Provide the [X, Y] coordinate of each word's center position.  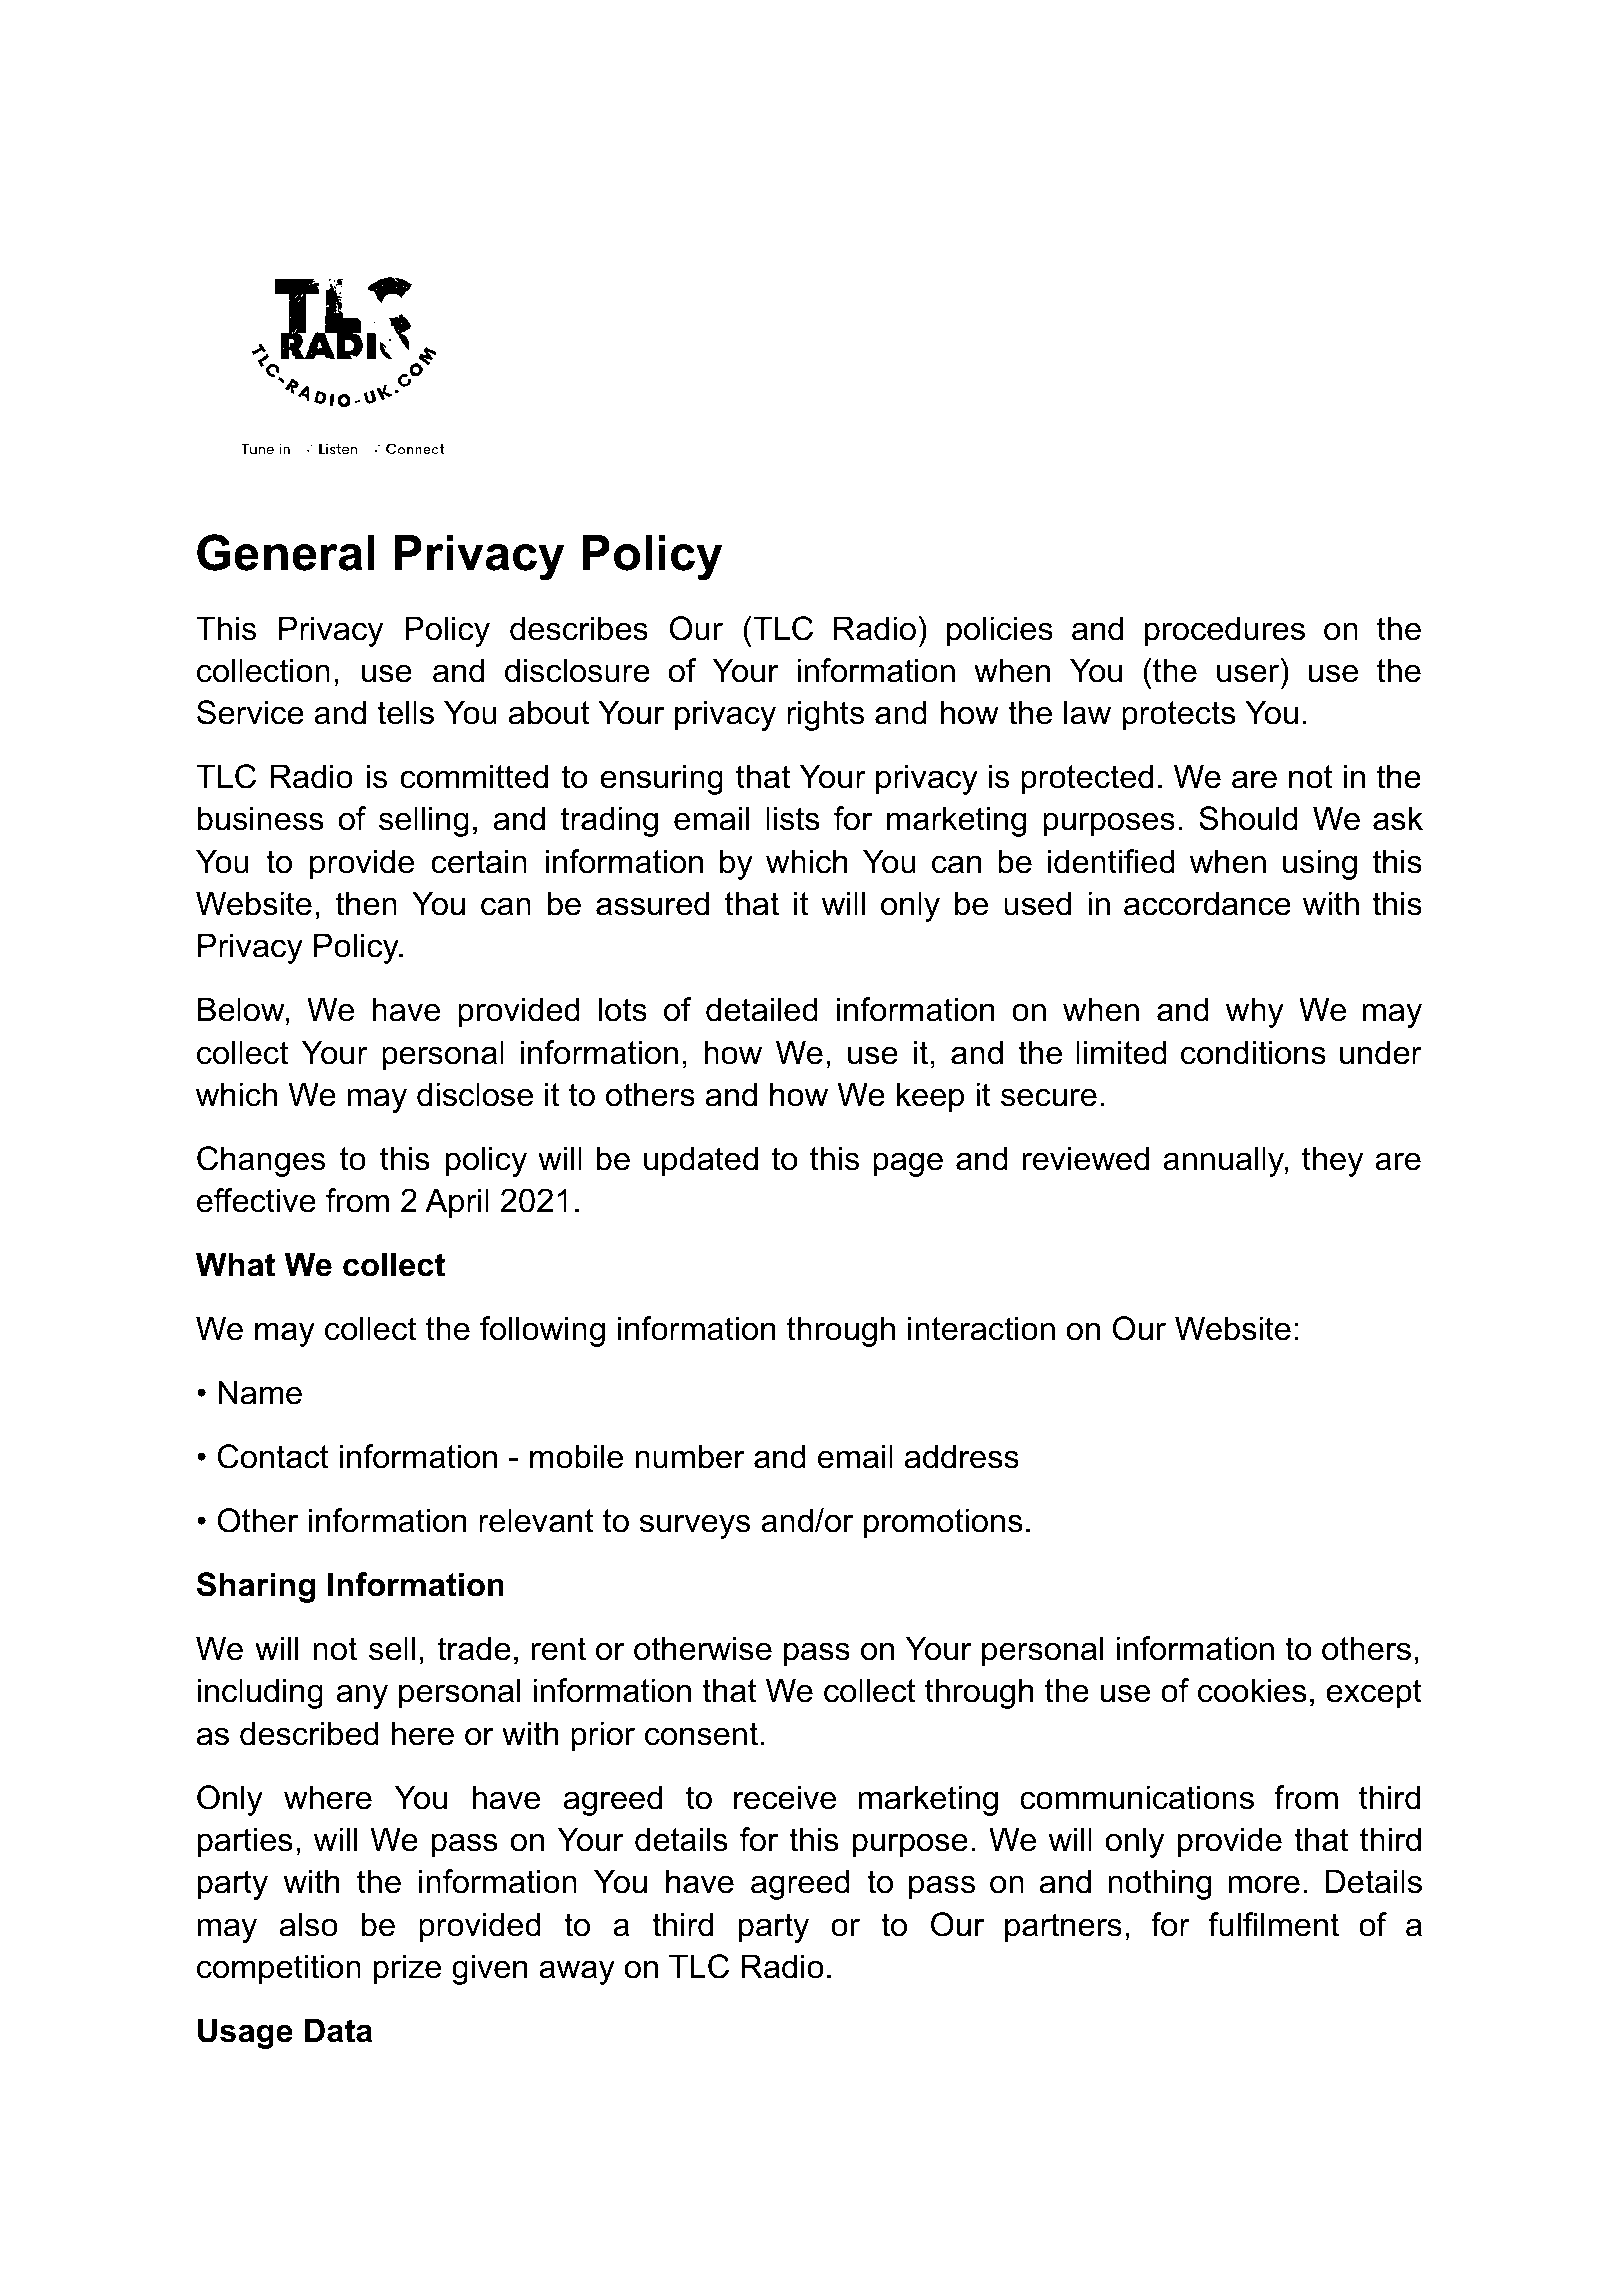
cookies [1252, 1690]
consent [701, 1734]
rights [825, 715]
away [577, 1972]
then [366, 903]
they [1332, 1161]
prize [407, 1969]
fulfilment [1274, 1924]
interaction [981, 1328]
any [362, 1696]
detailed [762, 1009]
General [286, 552]
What [235, 1264]
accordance [1207, 903]
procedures [1225, 631]
